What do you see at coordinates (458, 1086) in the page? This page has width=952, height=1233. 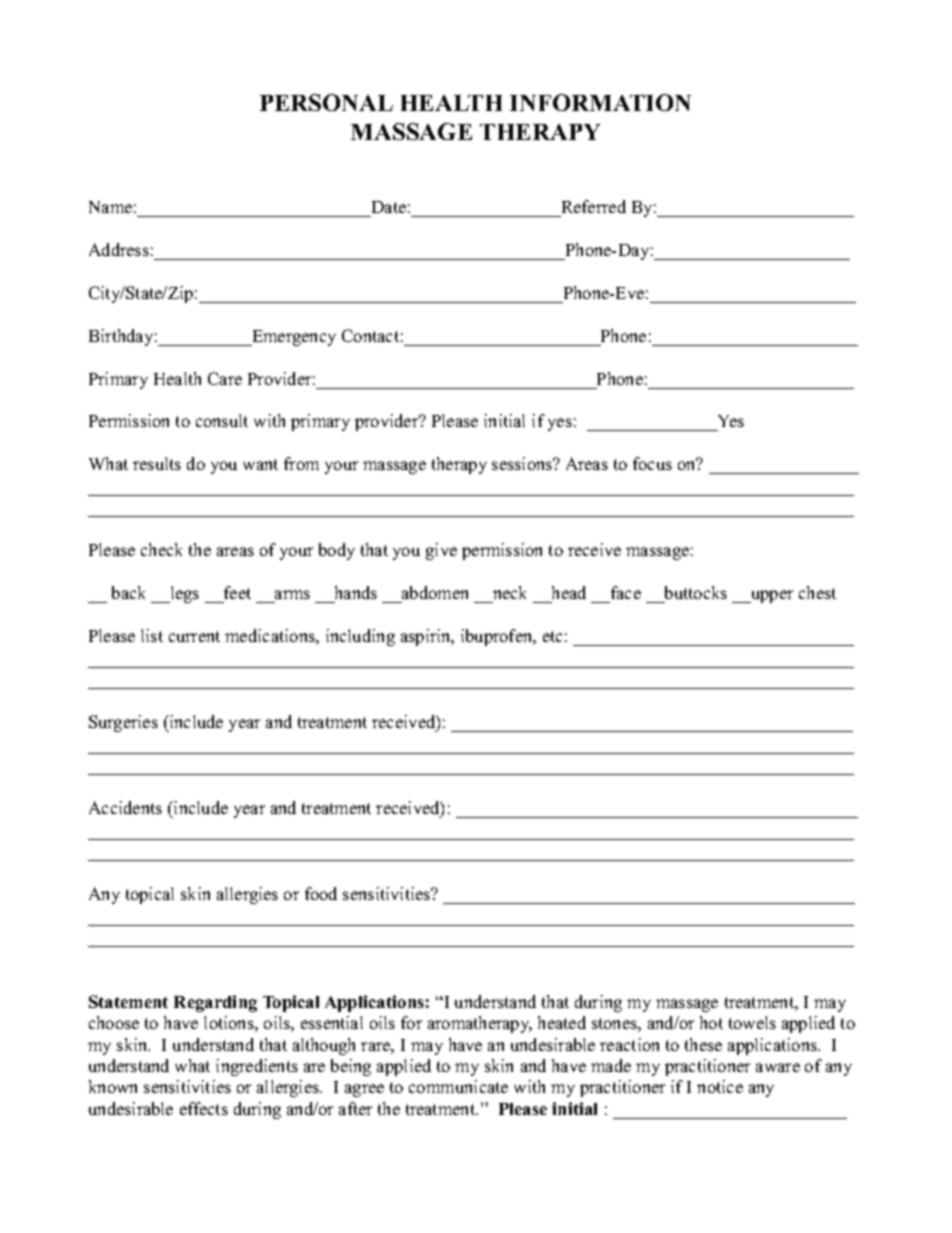 I see `communicate` at bounding box center [458, 1086].
